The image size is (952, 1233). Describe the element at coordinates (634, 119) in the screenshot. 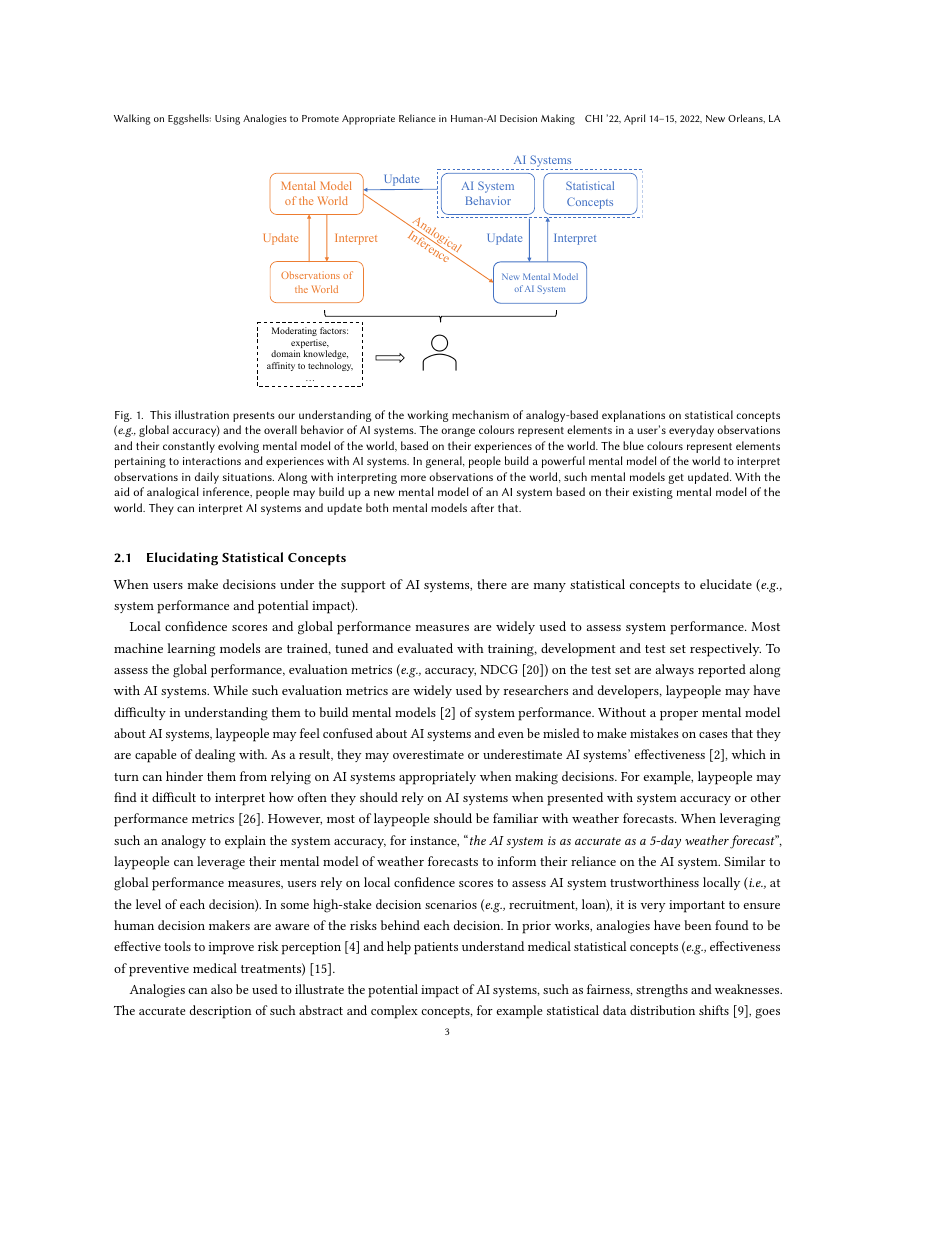

I see `April` at that location.
